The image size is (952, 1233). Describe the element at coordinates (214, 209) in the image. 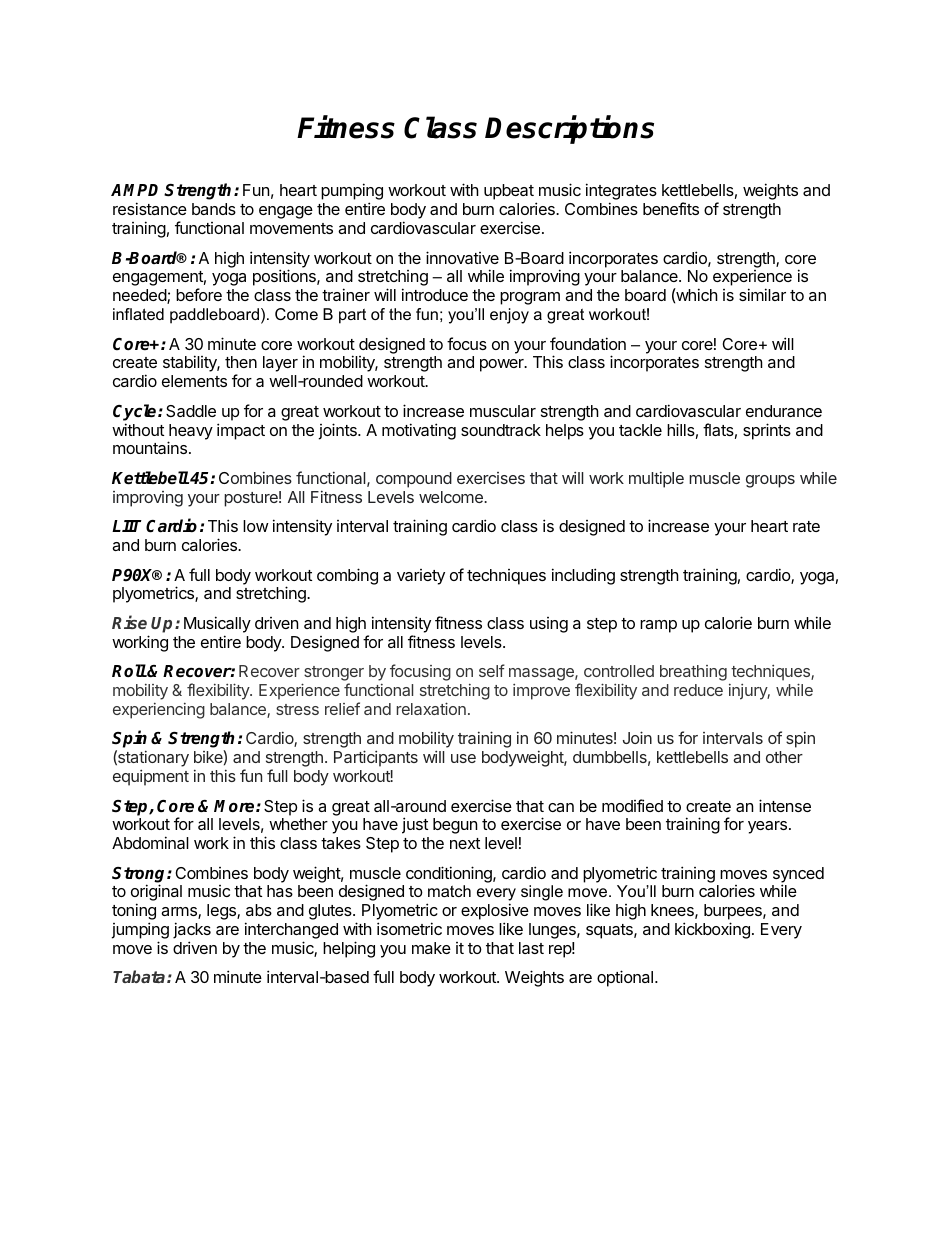

I see `bands` at that location.
